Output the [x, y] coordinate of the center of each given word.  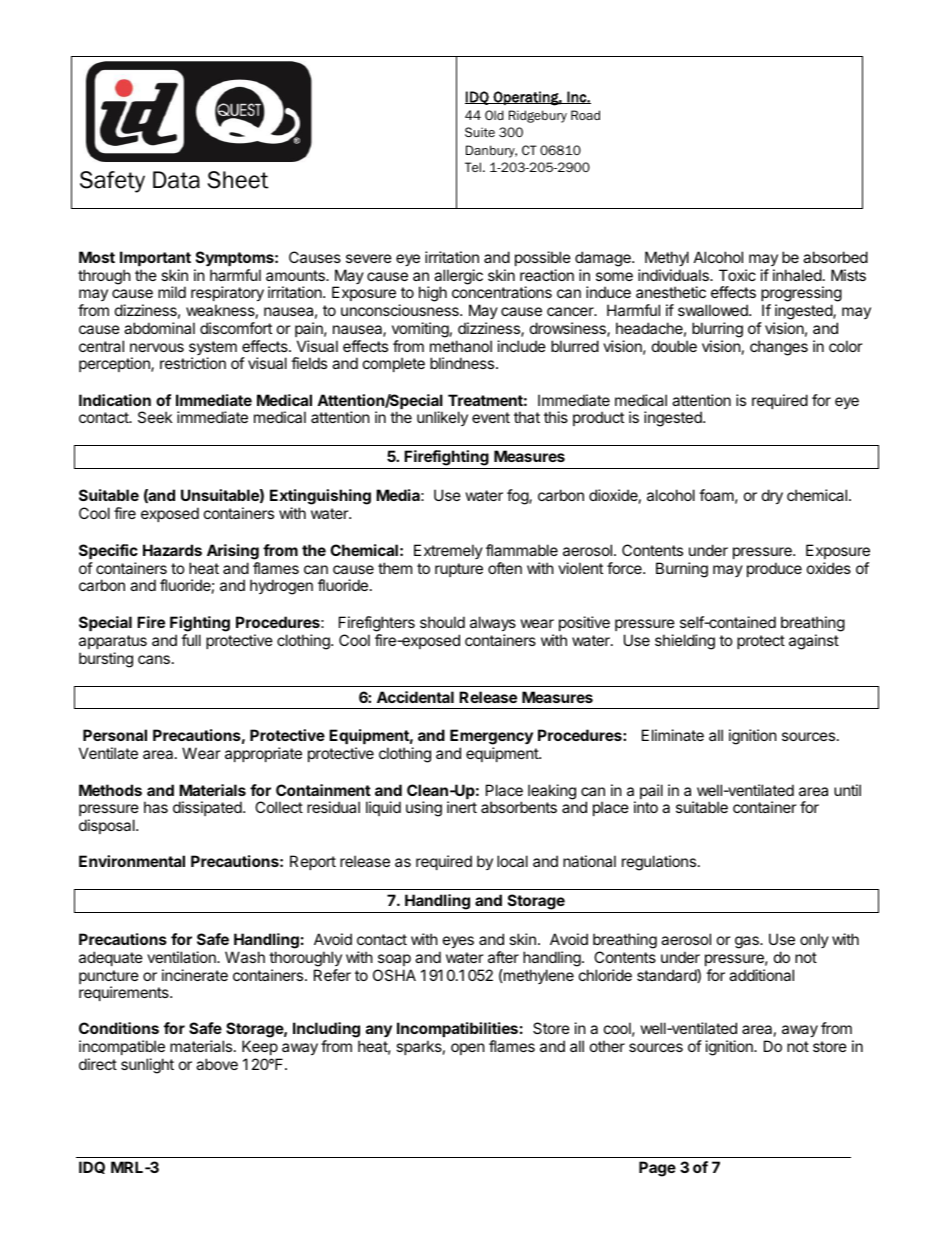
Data [176, 180]
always [493, 625]
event [491, 417]
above [217, 1064]
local [512, 861]
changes [779, 348]
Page [657, 1169]
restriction [193, 363]
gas [748, 942]
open [468, 1049]
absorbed [835, 257]
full [191, 640]
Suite [480, 132]
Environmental [132, 861]
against [814, 642]
